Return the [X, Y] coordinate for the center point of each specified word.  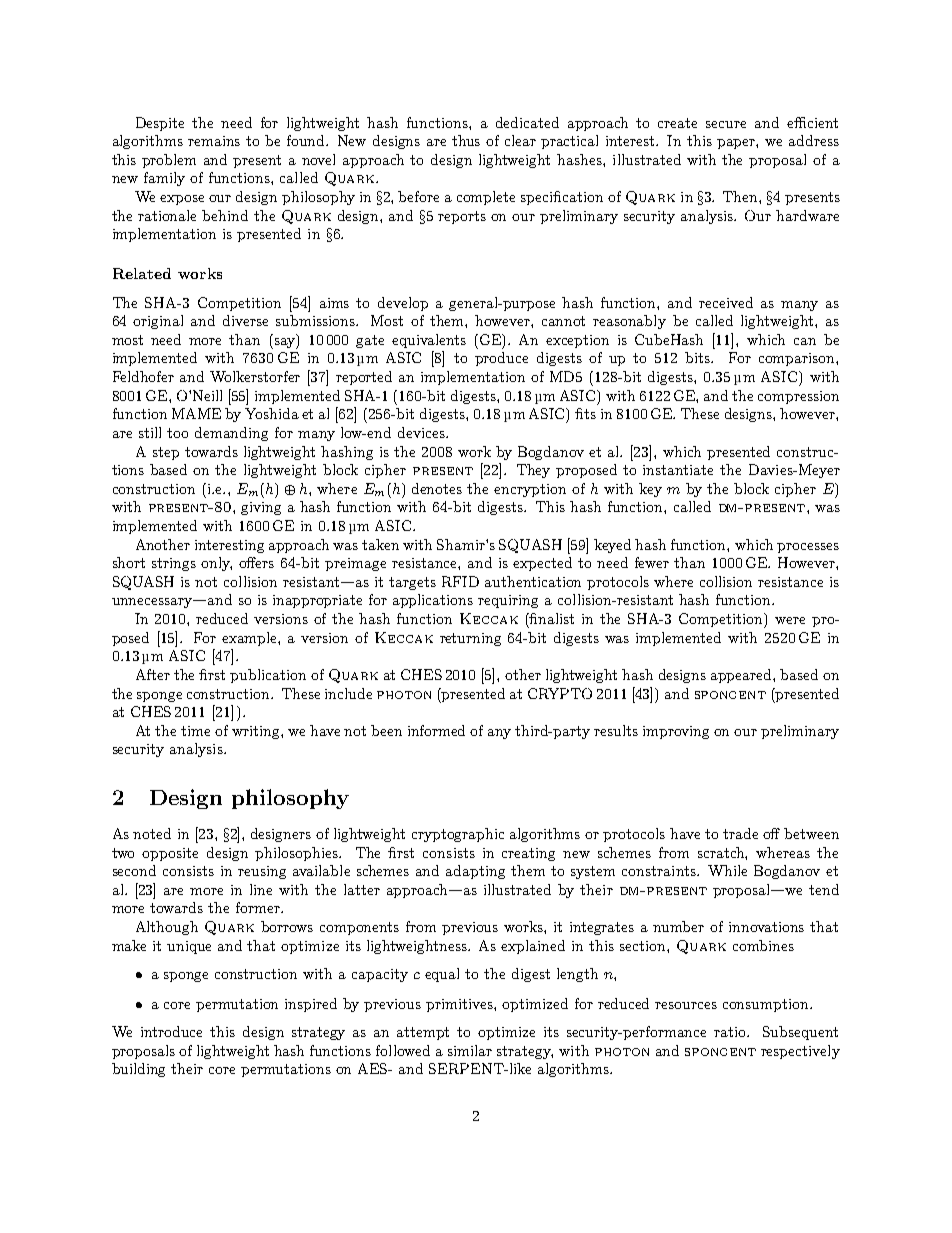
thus [466, 140]
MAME [196, 413]
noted [152, 833]
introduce [171, 1031]
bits [699, 357]
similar [470, 1050]
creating [528, 854]
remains [214, 141]
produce [501, 359]
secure [726, 124]
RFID [460, 581]
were [790, 620]
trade [740, 833]
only [216, 564]
